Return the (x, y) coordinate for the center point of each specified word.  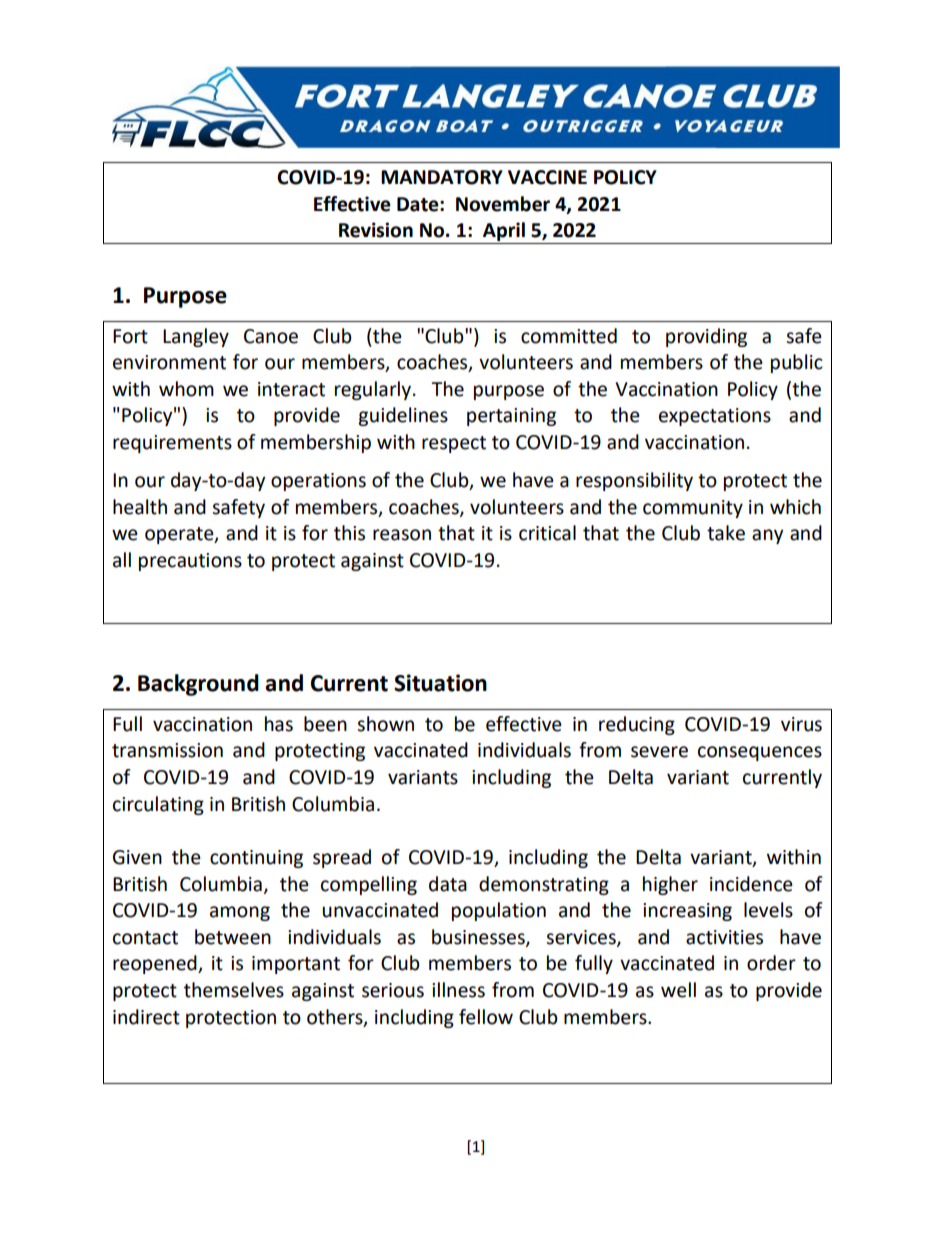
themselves (234, 990)
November (503, 204)
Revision (376, 230)
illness (458, 990)
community (693, 509)
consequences (760, 753)
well (678, 990)
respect (454, 444)
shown (385, 724)
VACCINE (547, 177)
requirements (172, 444)
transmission (167, 750)
